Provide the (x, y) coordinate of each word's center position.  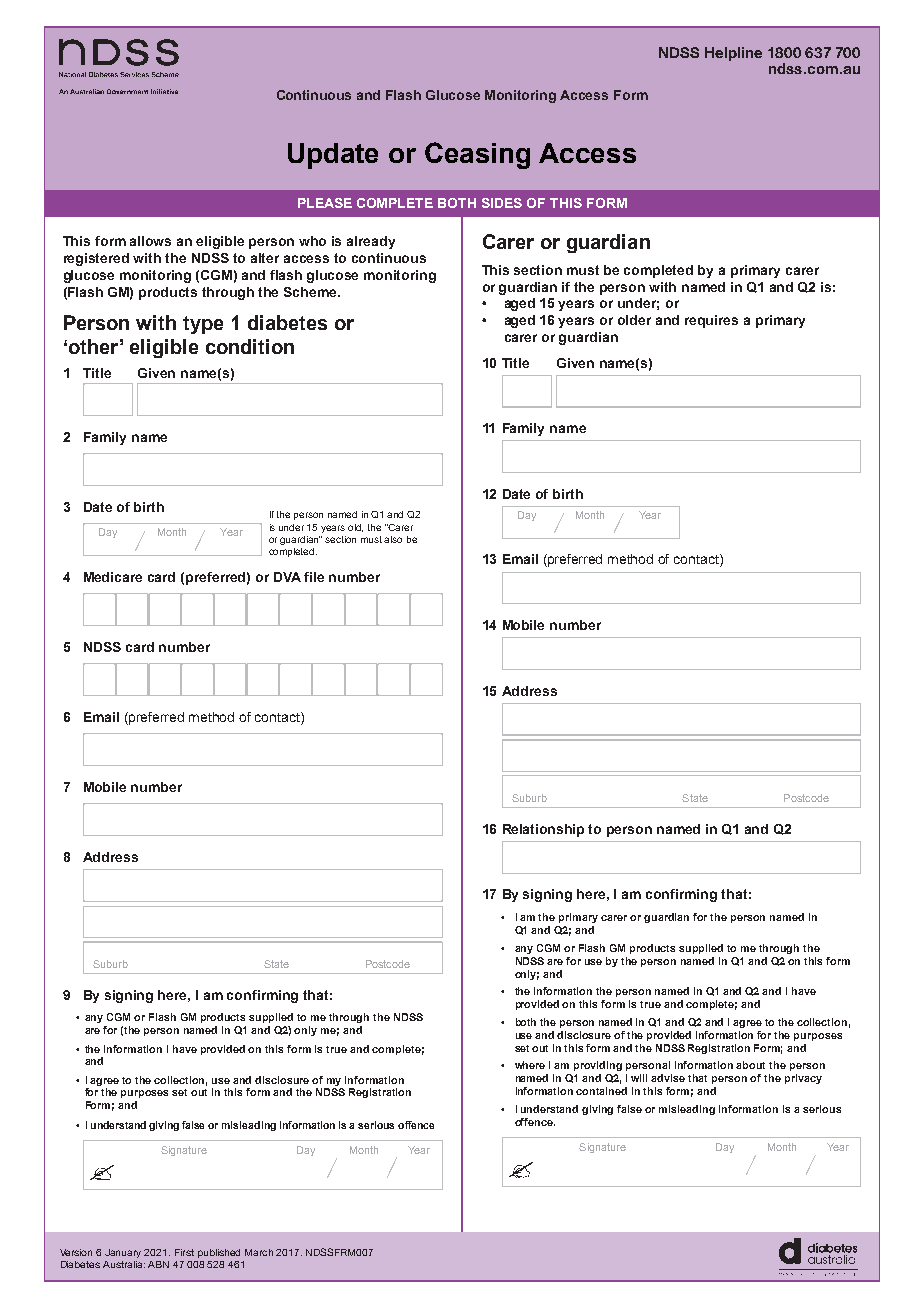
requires (711, 321)
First (184, 1252)
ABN (158, 1264)
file (314, 577)
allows (150, 241)
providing (598, 1066)
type (203, 325)
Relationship (543, 830)
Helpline (733, 54)
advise (668, 1078)
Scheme (312, 292)
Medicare (113, 577)
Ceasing (477, 155)
